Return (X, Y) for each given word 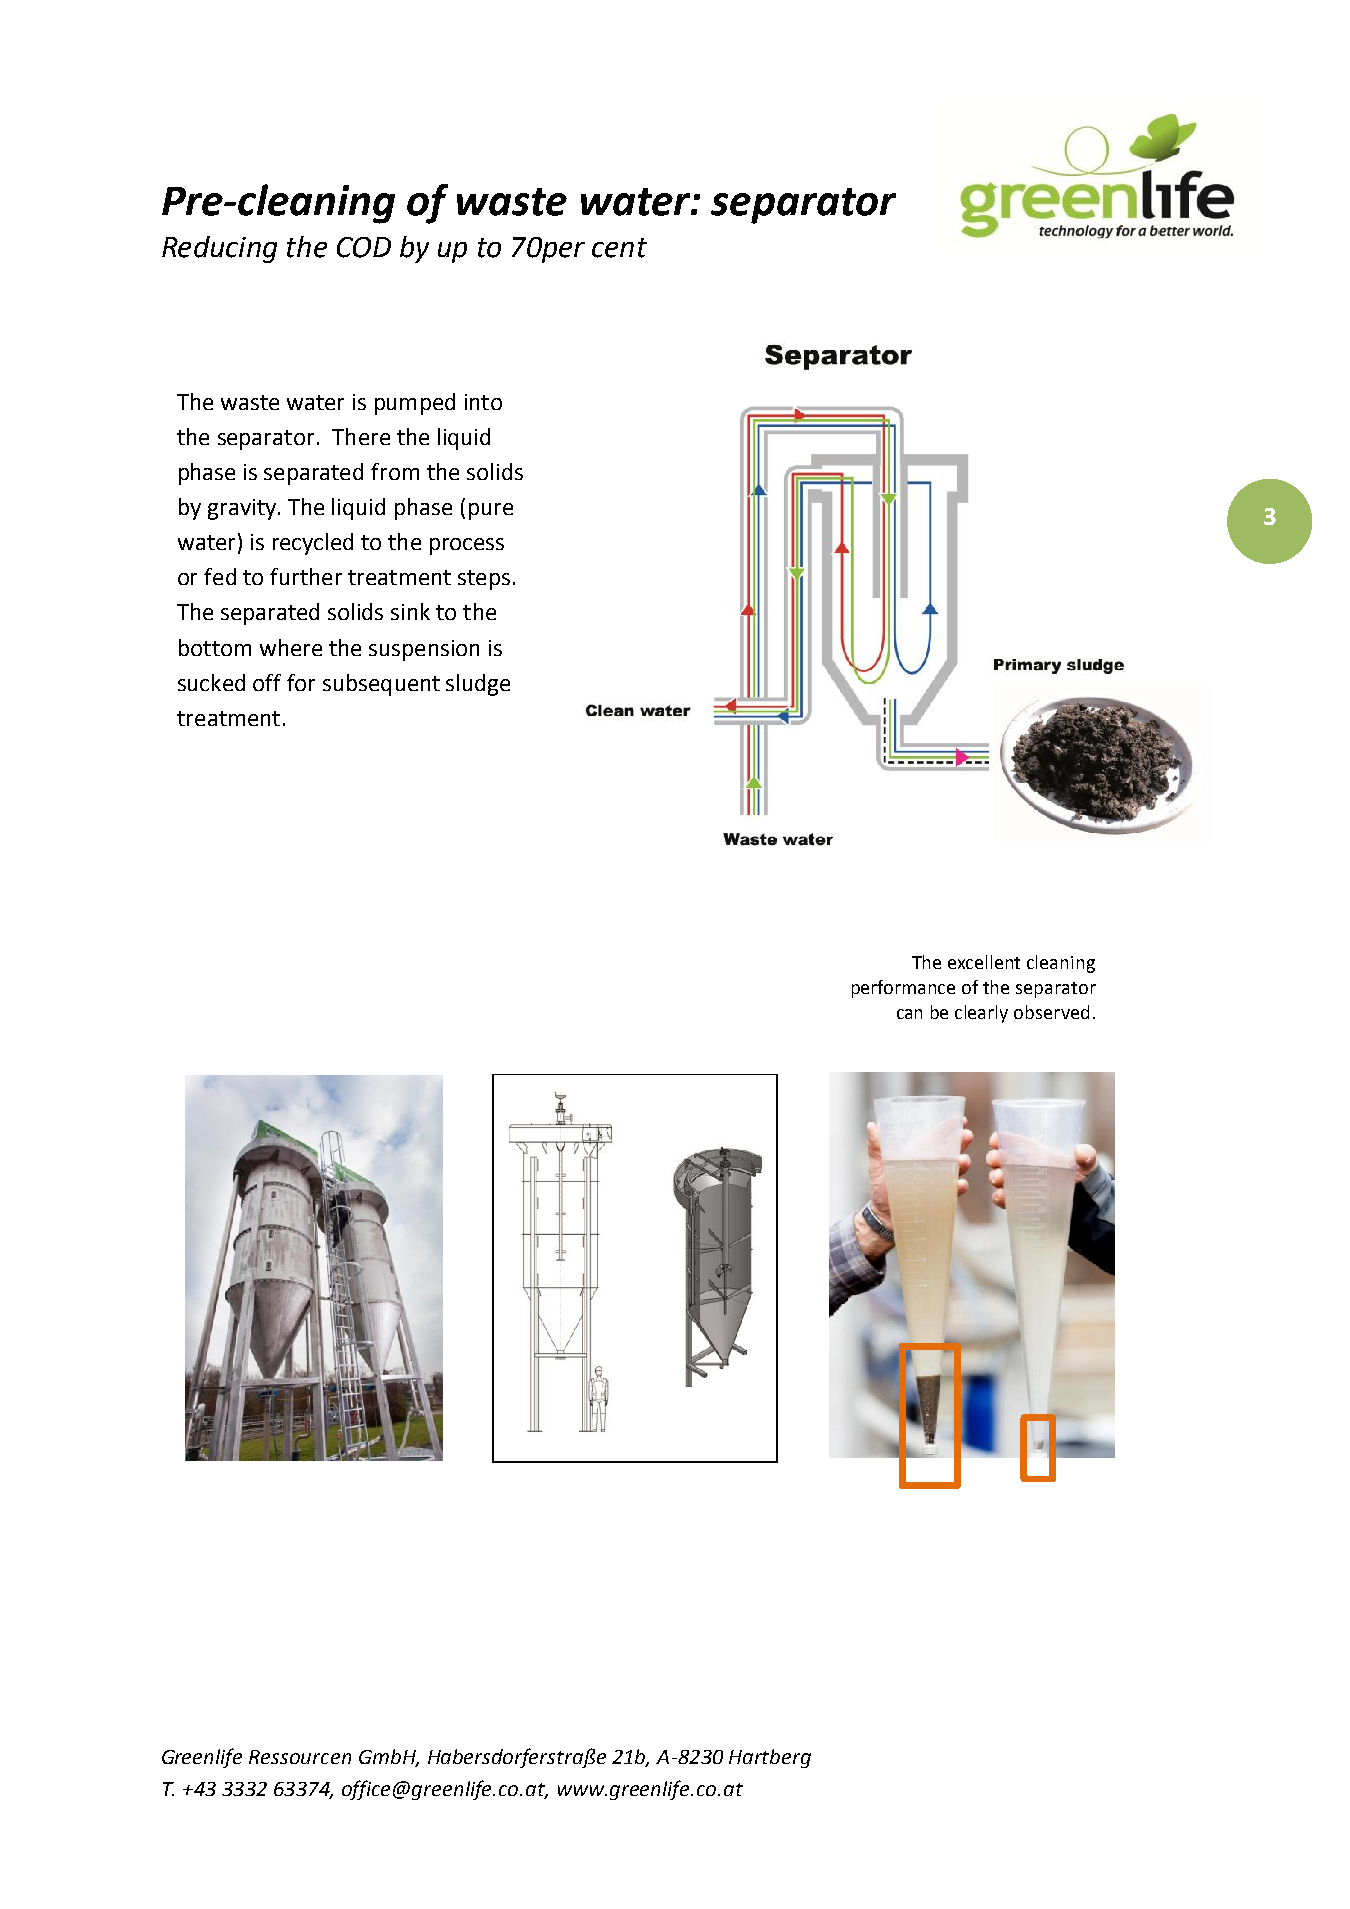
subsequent (381, 685)
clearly (981, 1014)
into (483, 402)
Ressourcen (300, 1757)
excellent (984, 962)
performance (903, 989)
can (909, 1014)
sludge (478, 685)
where (291, 647)
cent (619, 248)
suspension (424, 650)
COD (364, 247)
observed (1051, 1012)
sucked (211, 682)
